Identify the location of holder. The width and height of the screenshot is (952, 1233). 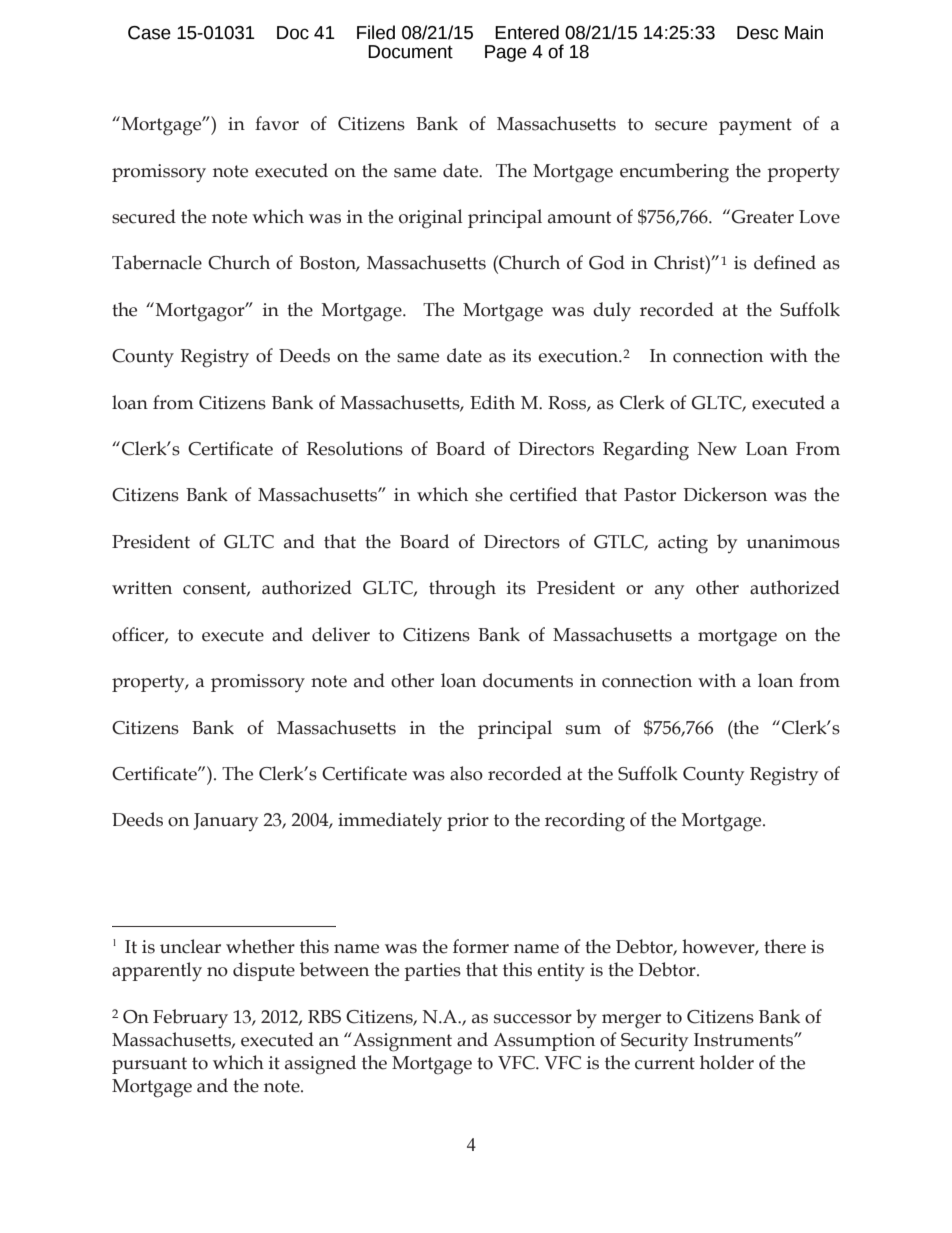
(727, 1062).
